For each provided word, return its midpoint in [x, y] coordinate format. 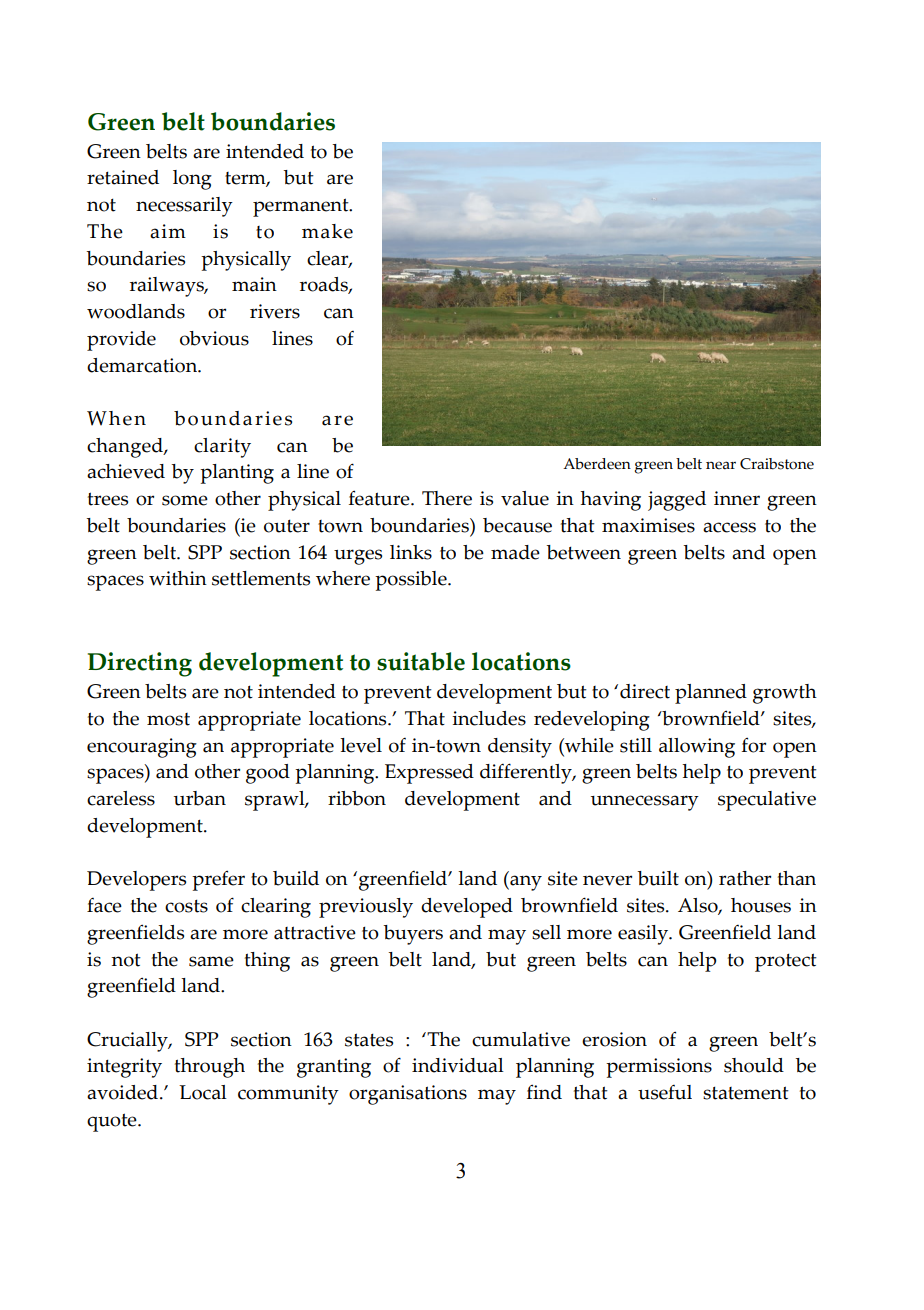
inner [737, 498]
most [168, 719]
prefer [218, 880]
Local [203, 1092]
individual [458, 1065]
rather [745, 878]
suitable [421, 661]
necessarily [184, 207]
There [447, 498]
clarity [222, 448]
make [327, 231]
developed [467, 908]
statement [746, 1093]
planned [711, 694]
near [721, 465]
